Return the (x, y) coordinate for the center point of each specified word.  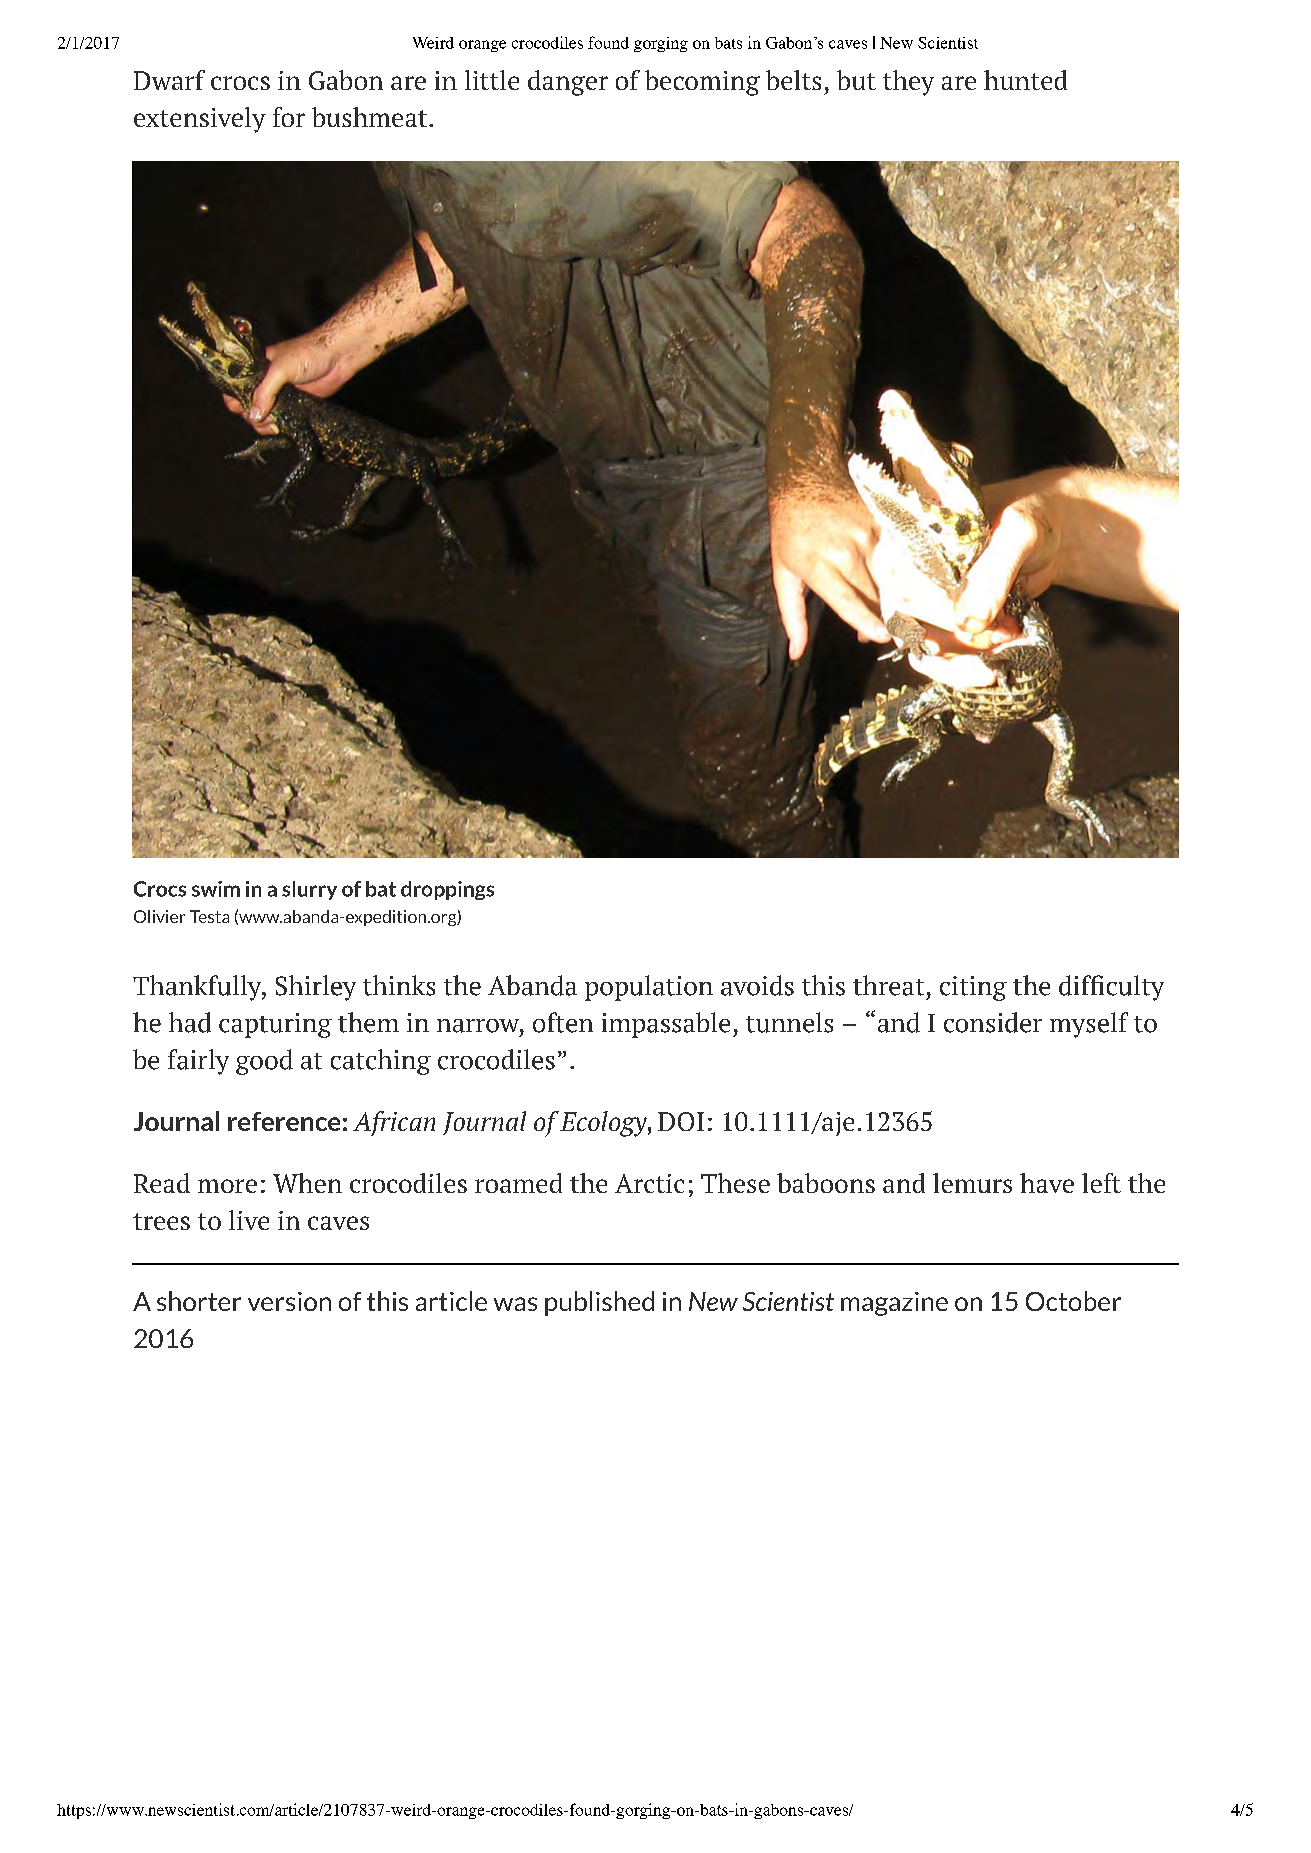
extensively (200, 120)
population (649, 988)
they (908, 83)
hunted (1025, 80)
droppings (447, 890)
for (289, 117)
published (599, 1303)
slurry (309, 890)
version (289, 1301)
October (1073, 1301)
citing (973, 988)
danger (568, 83)
